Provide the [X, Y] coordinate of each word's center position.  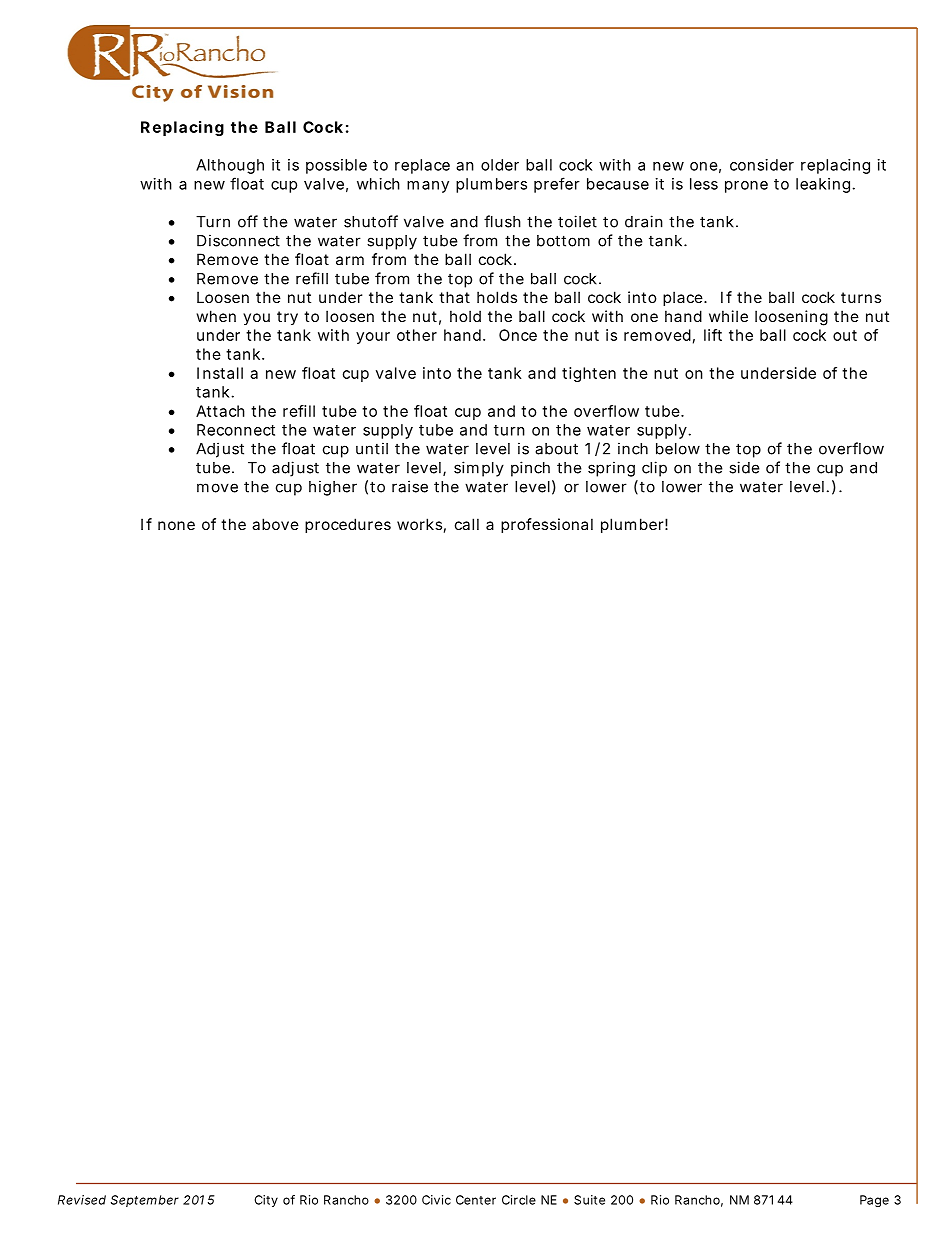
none [176, 525]
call [467, 524]
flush [502, 221]
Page [874, 1201]
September [145, 1201]
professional [547, 525]
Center [476, 1200]
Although [230, 166]
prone [746, 187]
